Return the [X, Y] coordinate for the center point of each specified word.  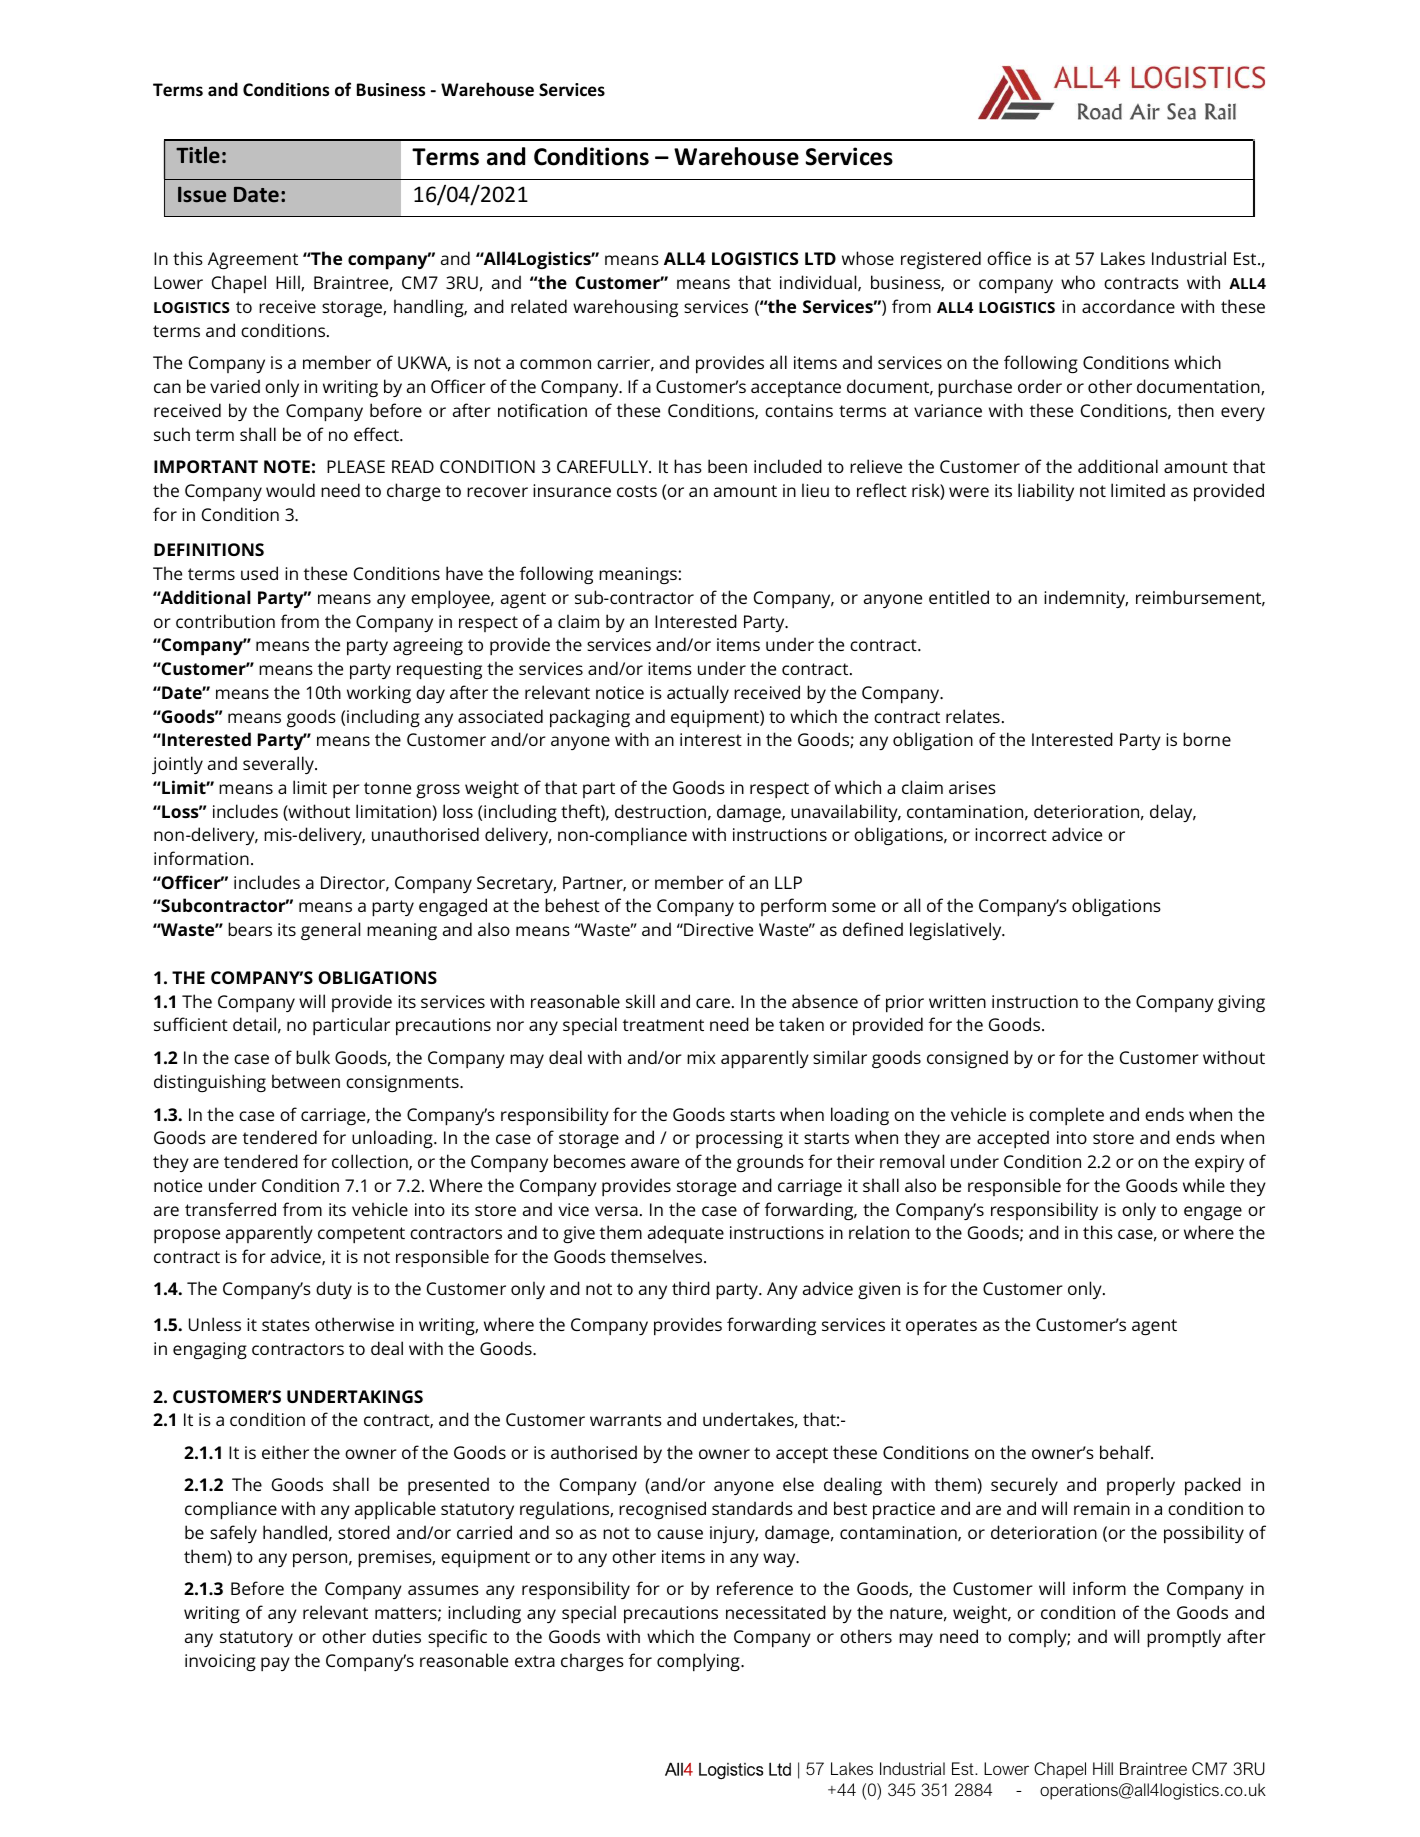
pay [275, 1664]
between [306, 1081]
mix [701, 1057]
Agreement [253, 260]
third [691, 1288]
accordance [1128, 306]
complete [1066, 1116]
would [290, 490]
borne [1207, 739]
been [727, 466]
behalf [1126, 1452]
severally [279, 765]
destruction [660, 811]
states [286, 1325]
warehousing [625, 308]
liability [1046, 492]
